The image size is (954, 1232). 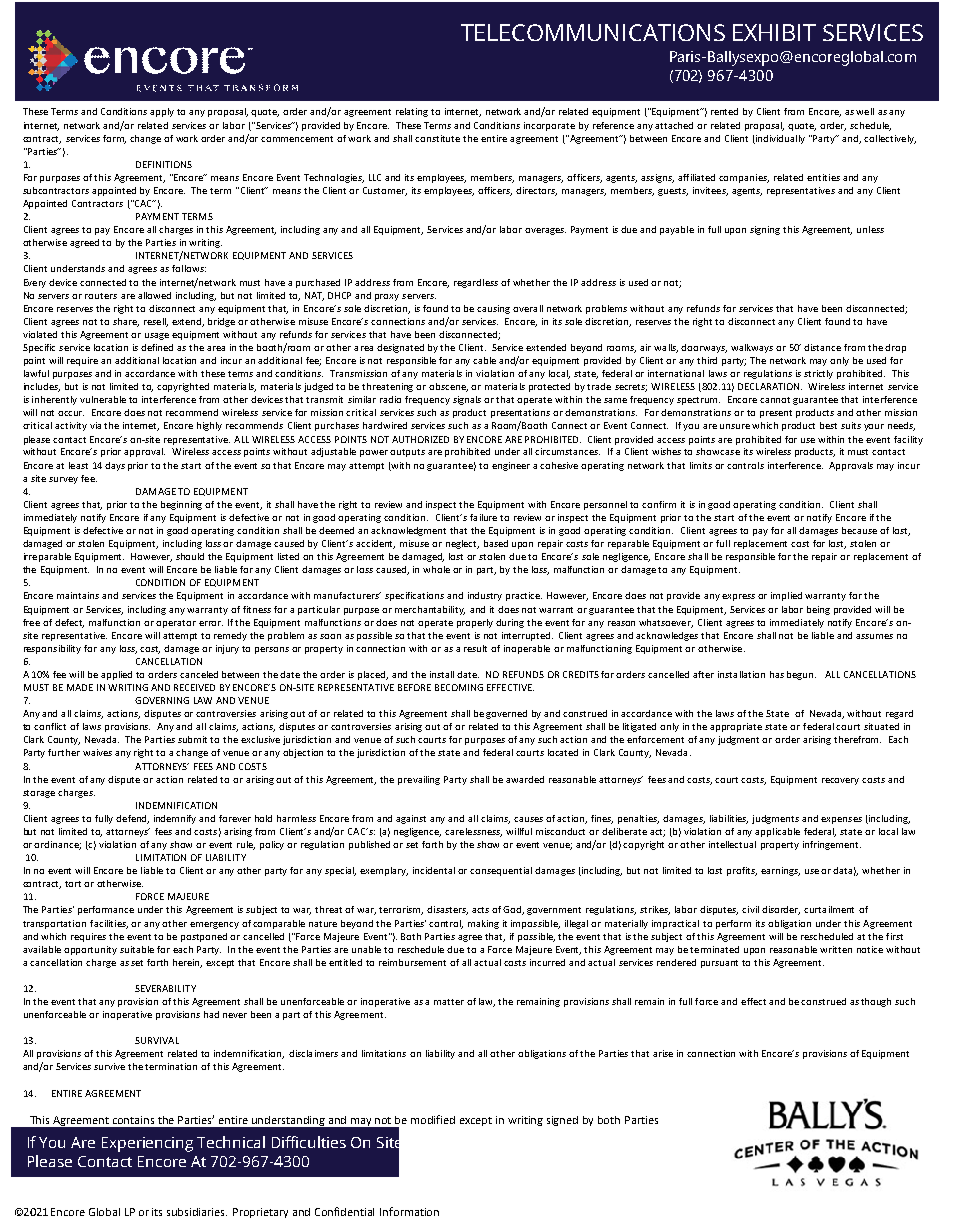 What do you see at coordinates (412, 112) in the page?
I see `relating` at bounding box center [412, 112].
